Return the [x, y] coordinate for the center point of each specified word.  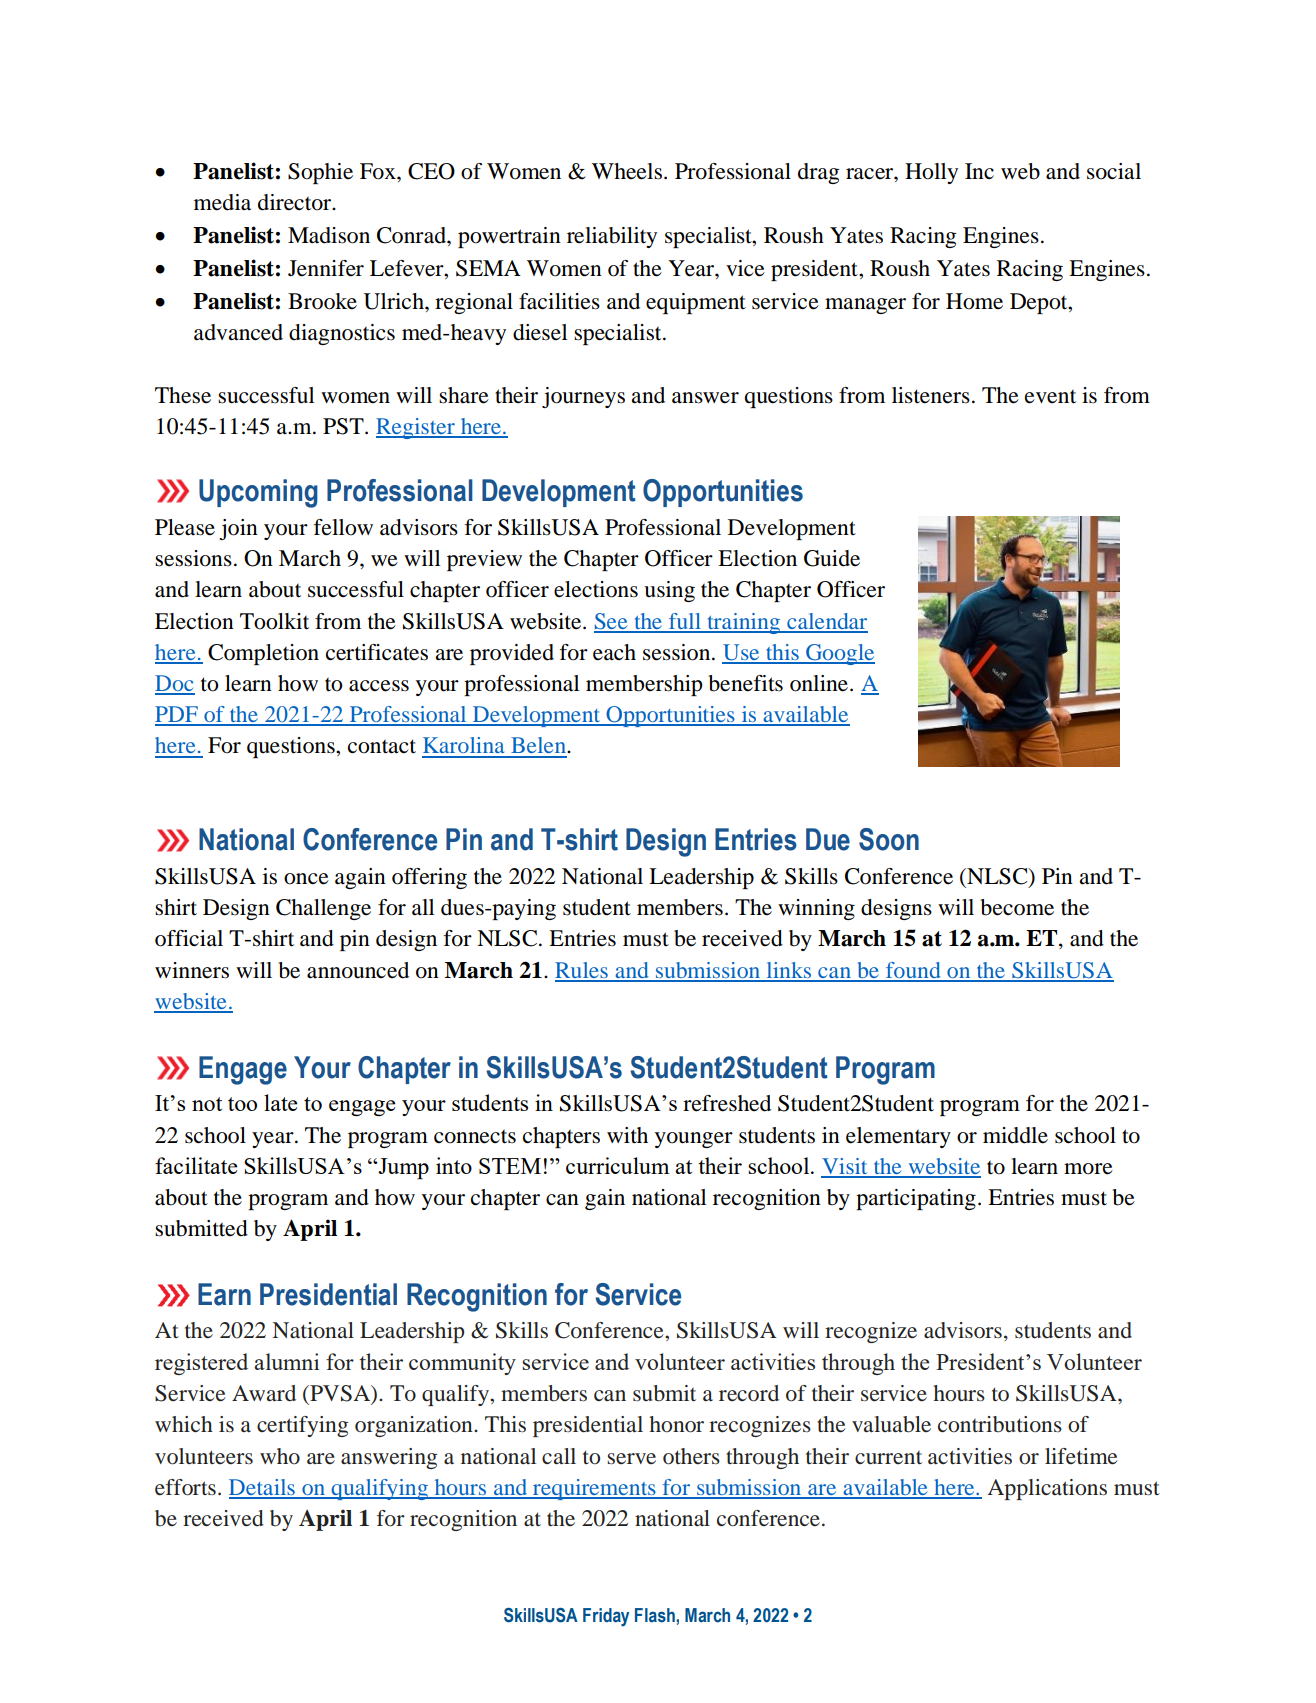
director [296, 202]
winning [816, 909]
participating [916, 1199]
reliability [612, 237]
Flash [655, 1615]
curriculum [617, 1165]
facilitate [196, 1165]
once [306, 879]
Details [263, 1488]
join [238, 529]
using [669, 591]
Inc [979, 171]
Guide [832, 558]
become [1017, 907]
